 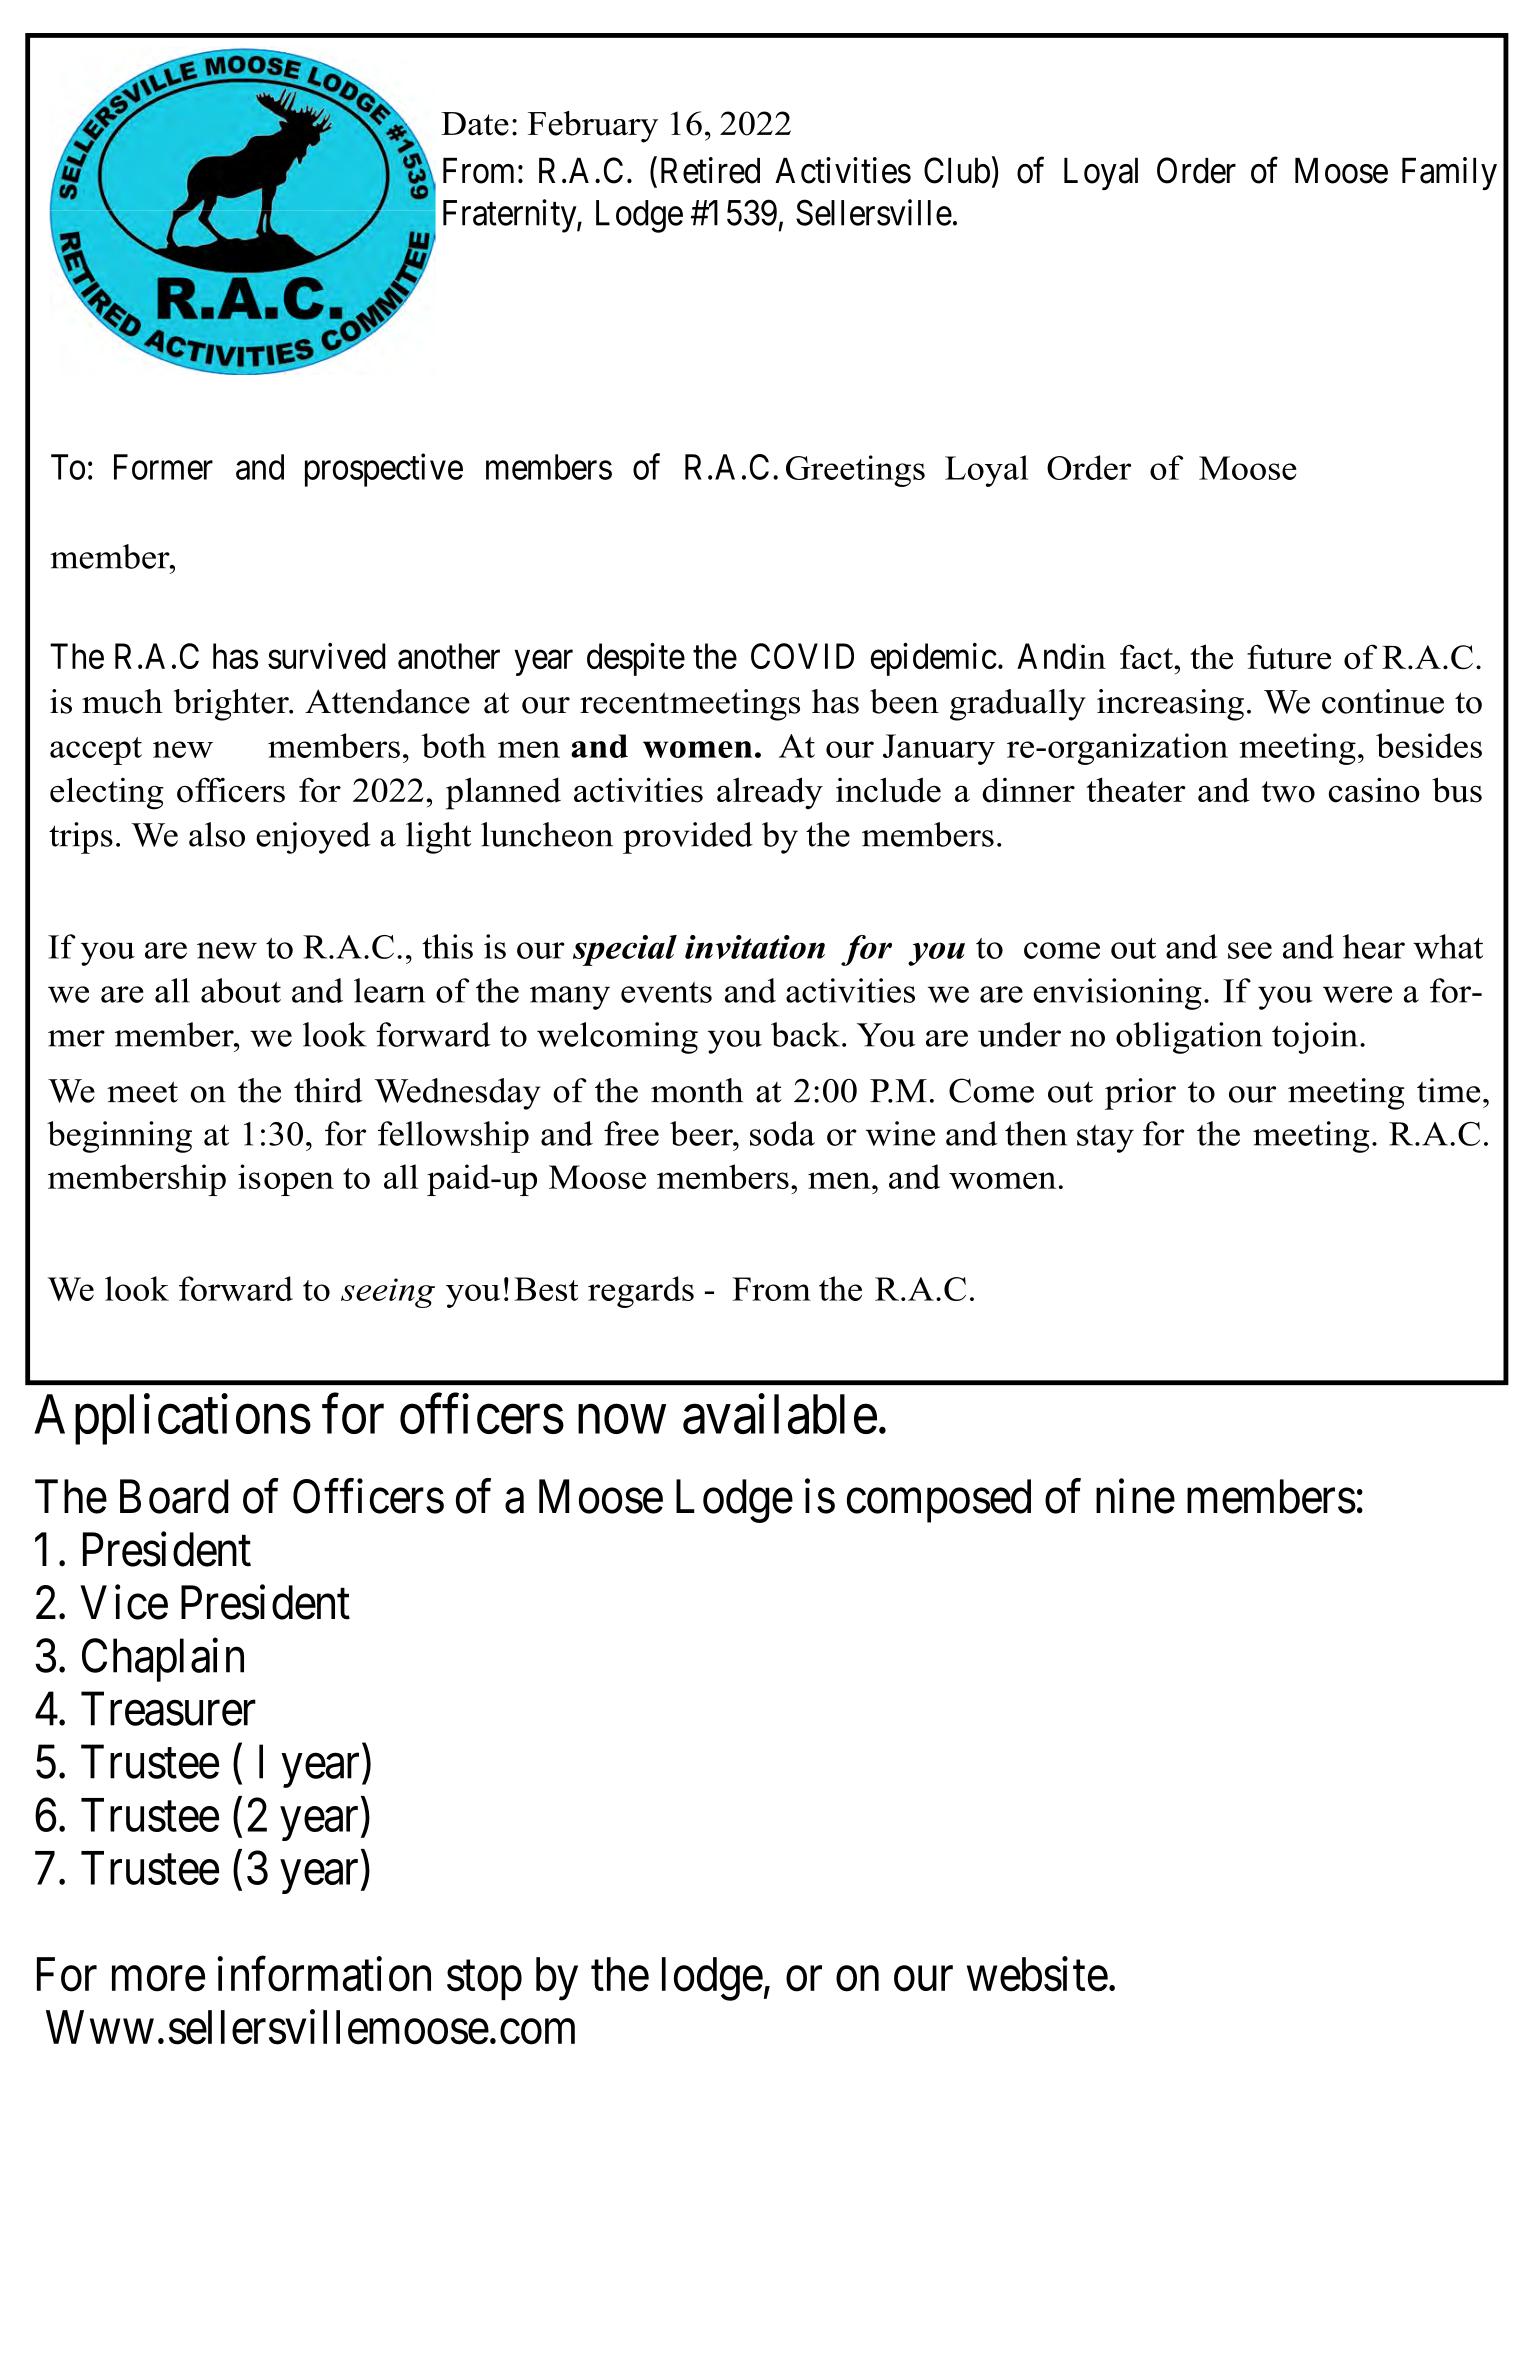 What do you see at coordinates (622, 1420) in the image?
I see `now` at bounding box center [622, 1420].
